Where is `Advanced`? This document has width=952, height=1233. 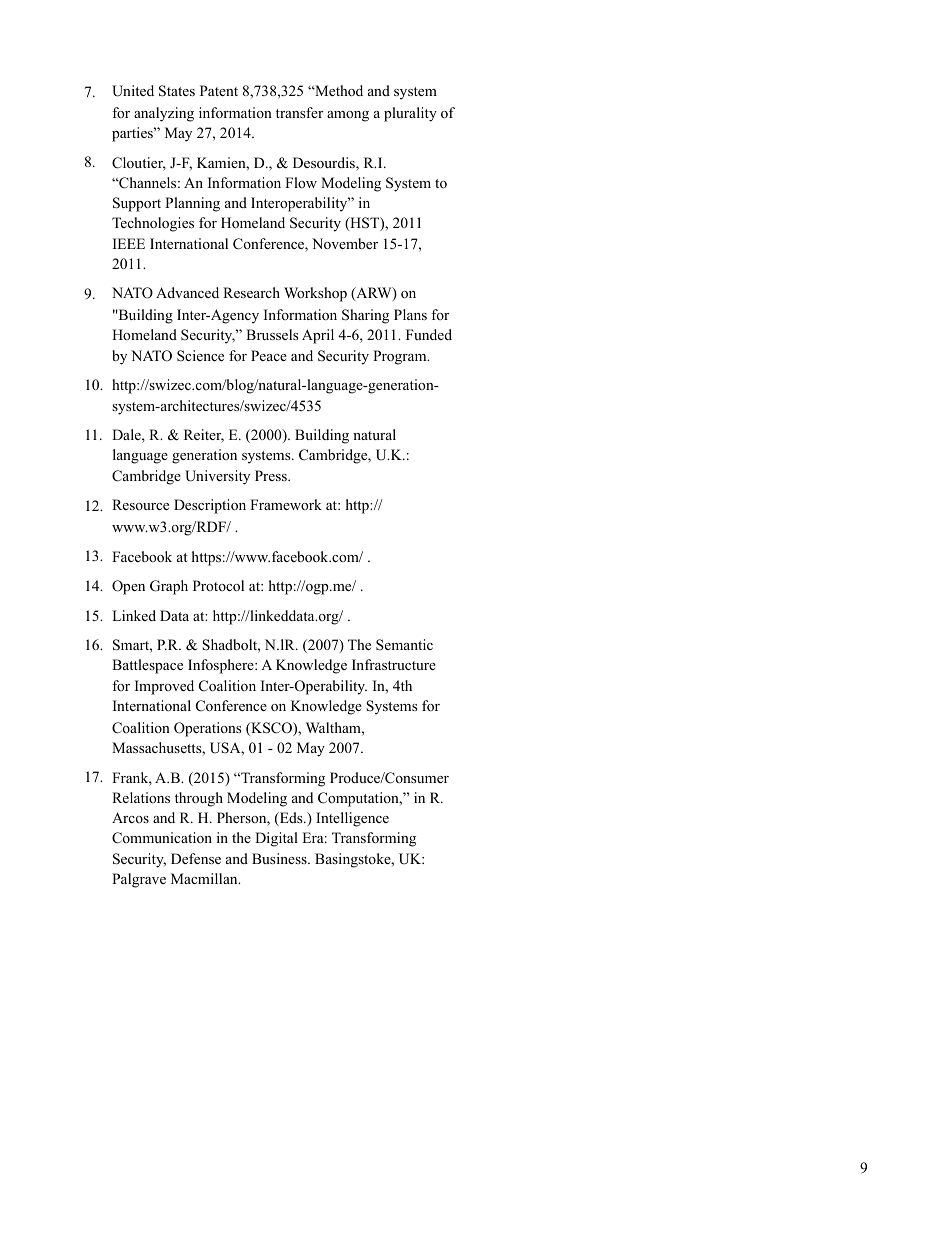
Advanced is located at coordinates (187, 292).
